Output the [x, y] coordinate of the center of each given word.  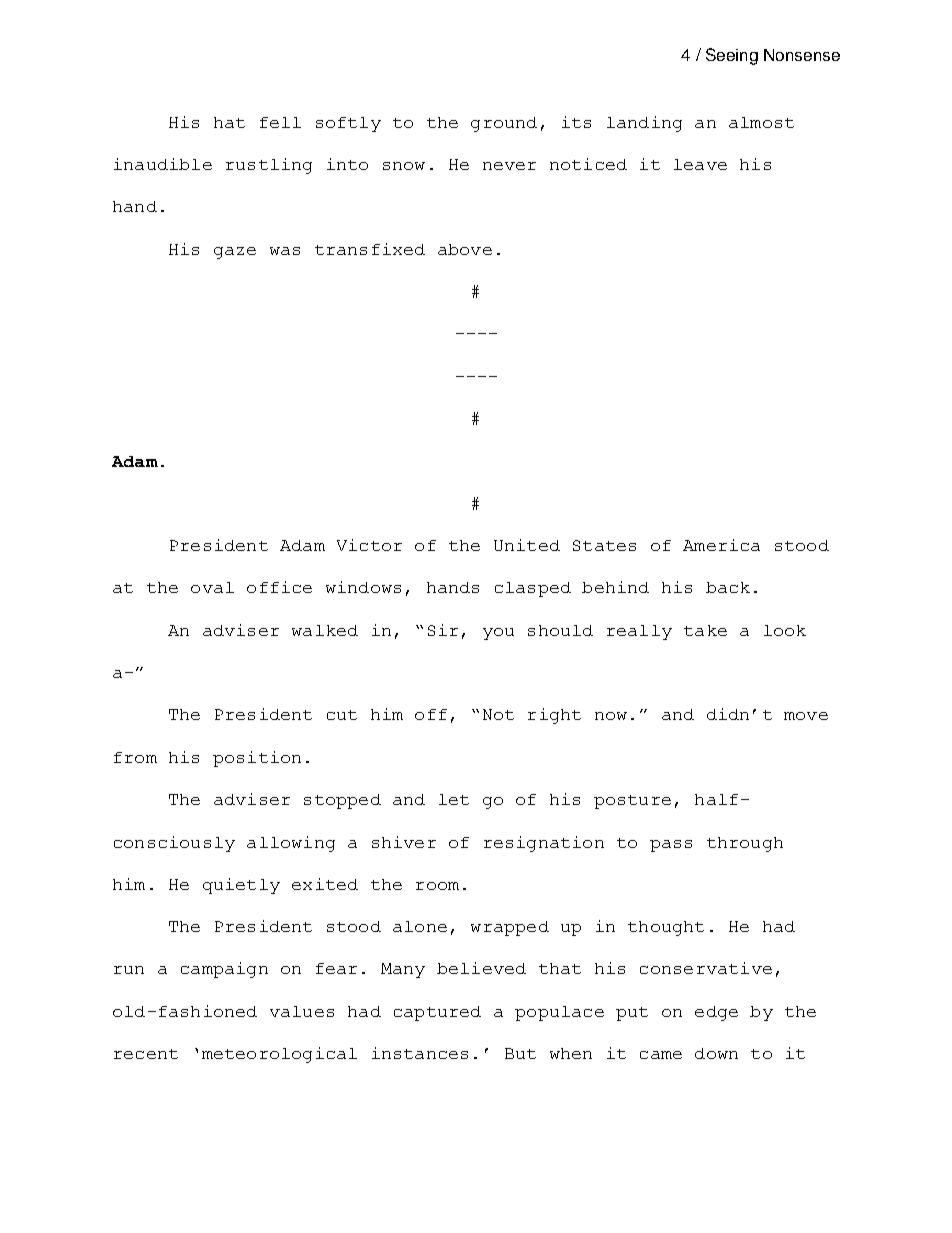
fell [280, 122]
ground [504, 124]
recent [146, 1054]
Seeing [732, 56]
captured [437, 1013]
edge [716, 1013]
